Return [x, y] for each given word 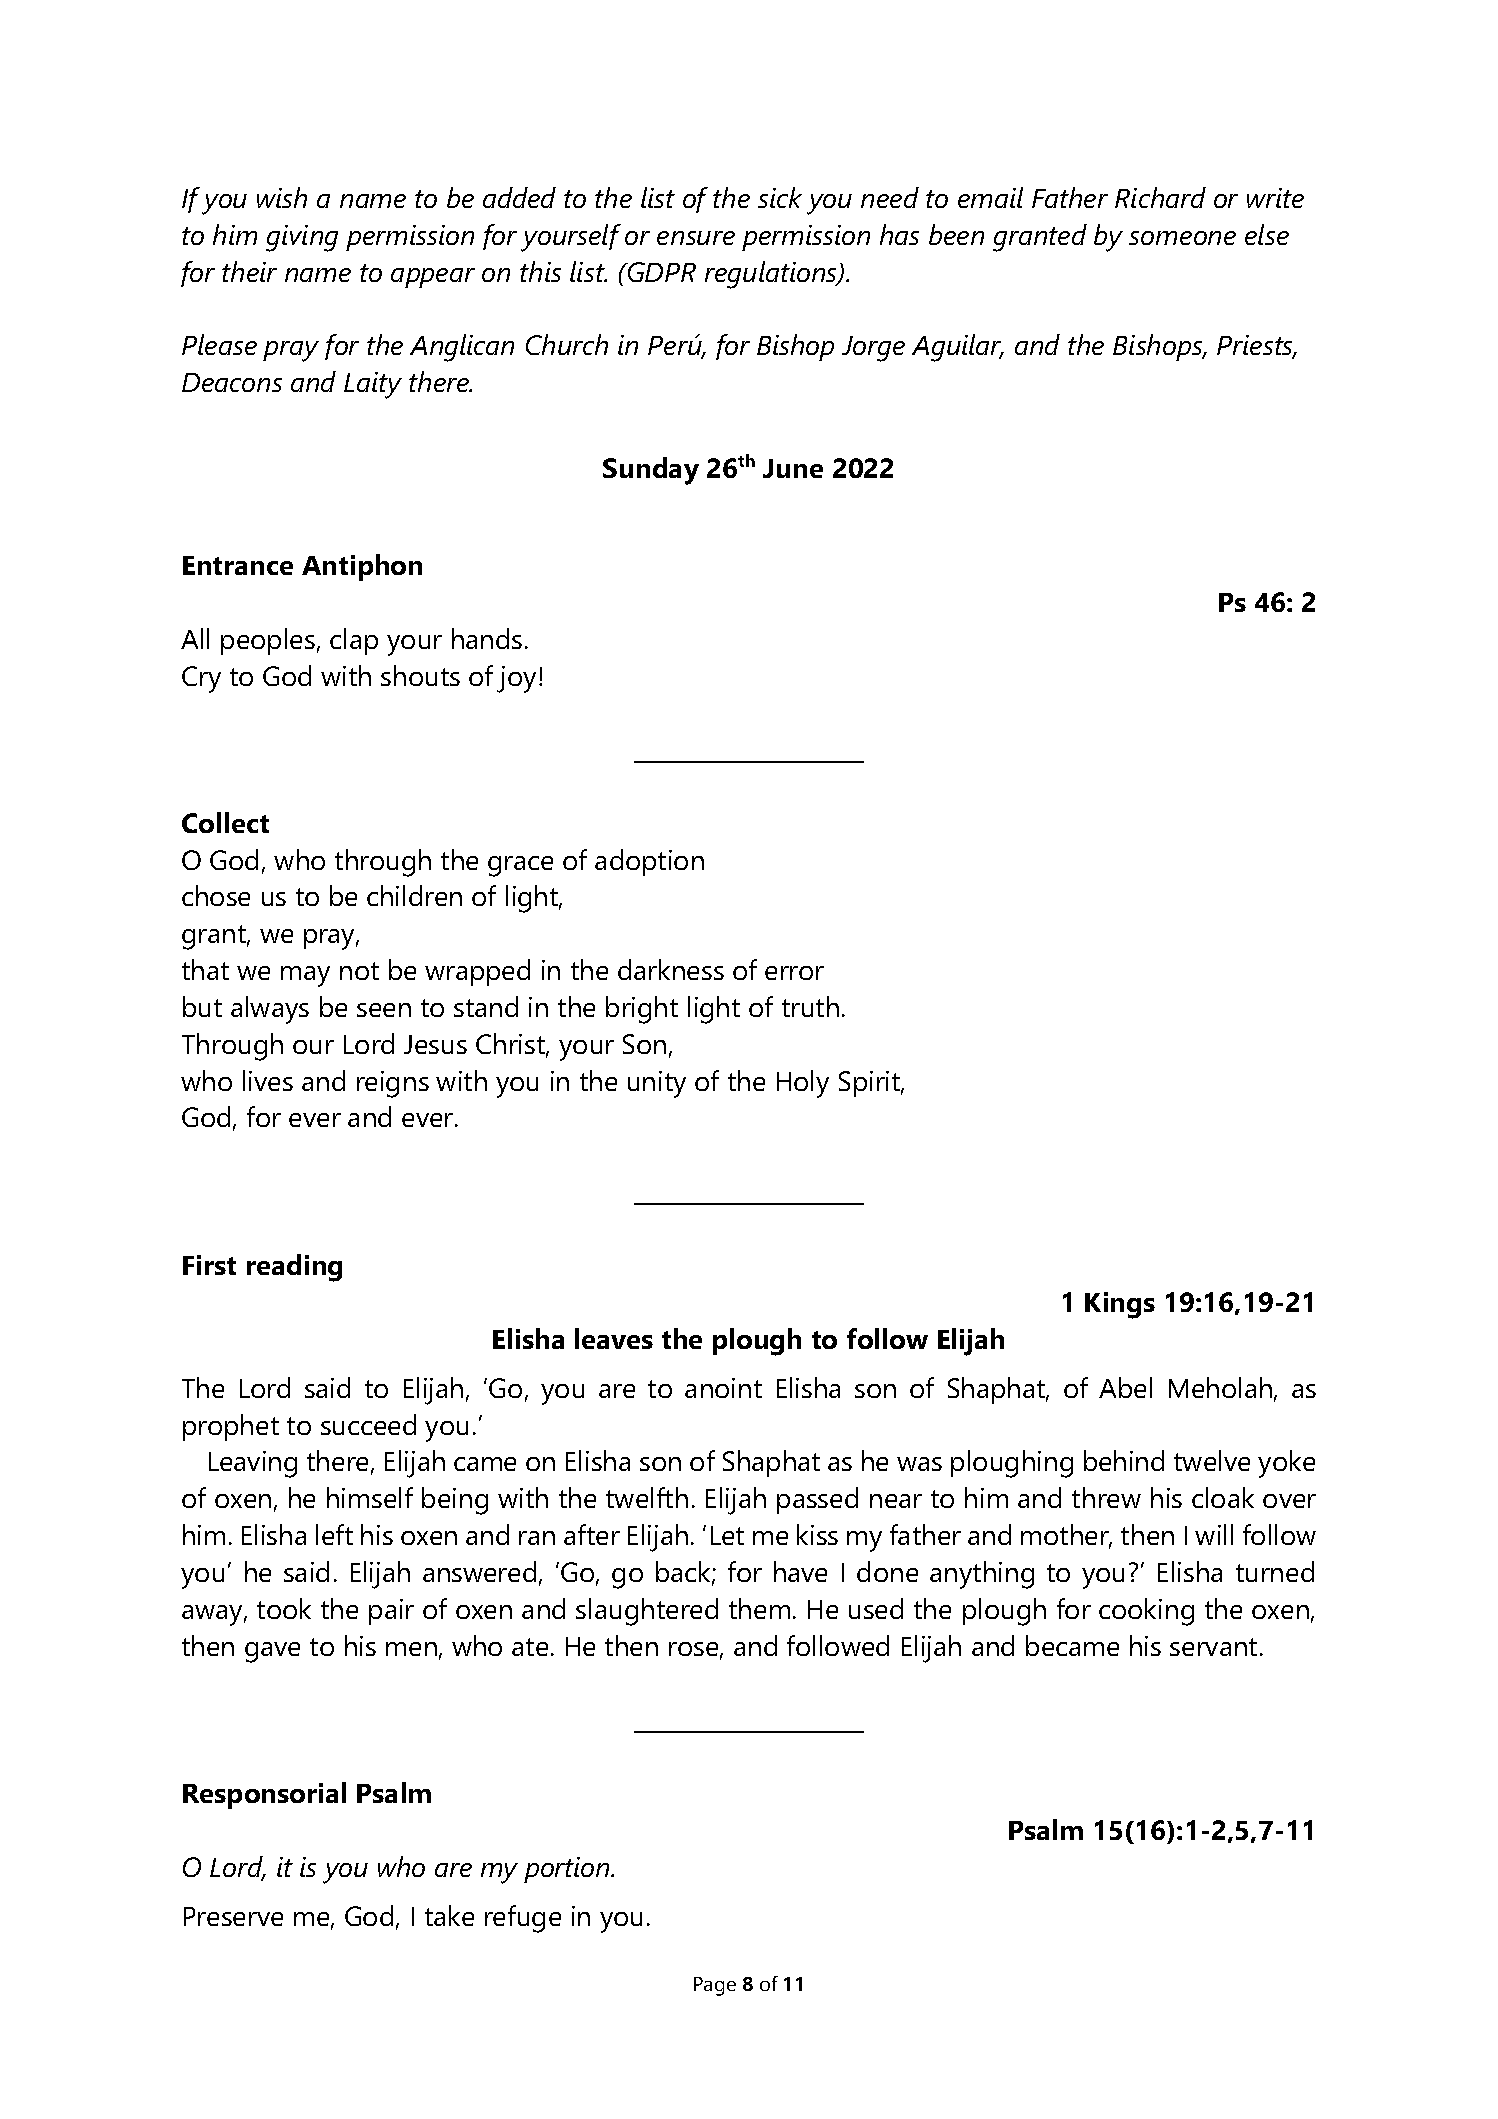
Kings [1120, 1305]
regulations [772, 275]
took [284, 1608]
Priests [1256, 346]
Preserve [233, 1916]
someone [1182, 238]
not [359, 971]
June [793, 468]
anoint [723, 1388]
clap [354, 641]
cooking [1146, 1612]
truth [810, 1006]
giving [302, 238]
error [794, 973]
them [759, 1608]
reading [294, 1268]
